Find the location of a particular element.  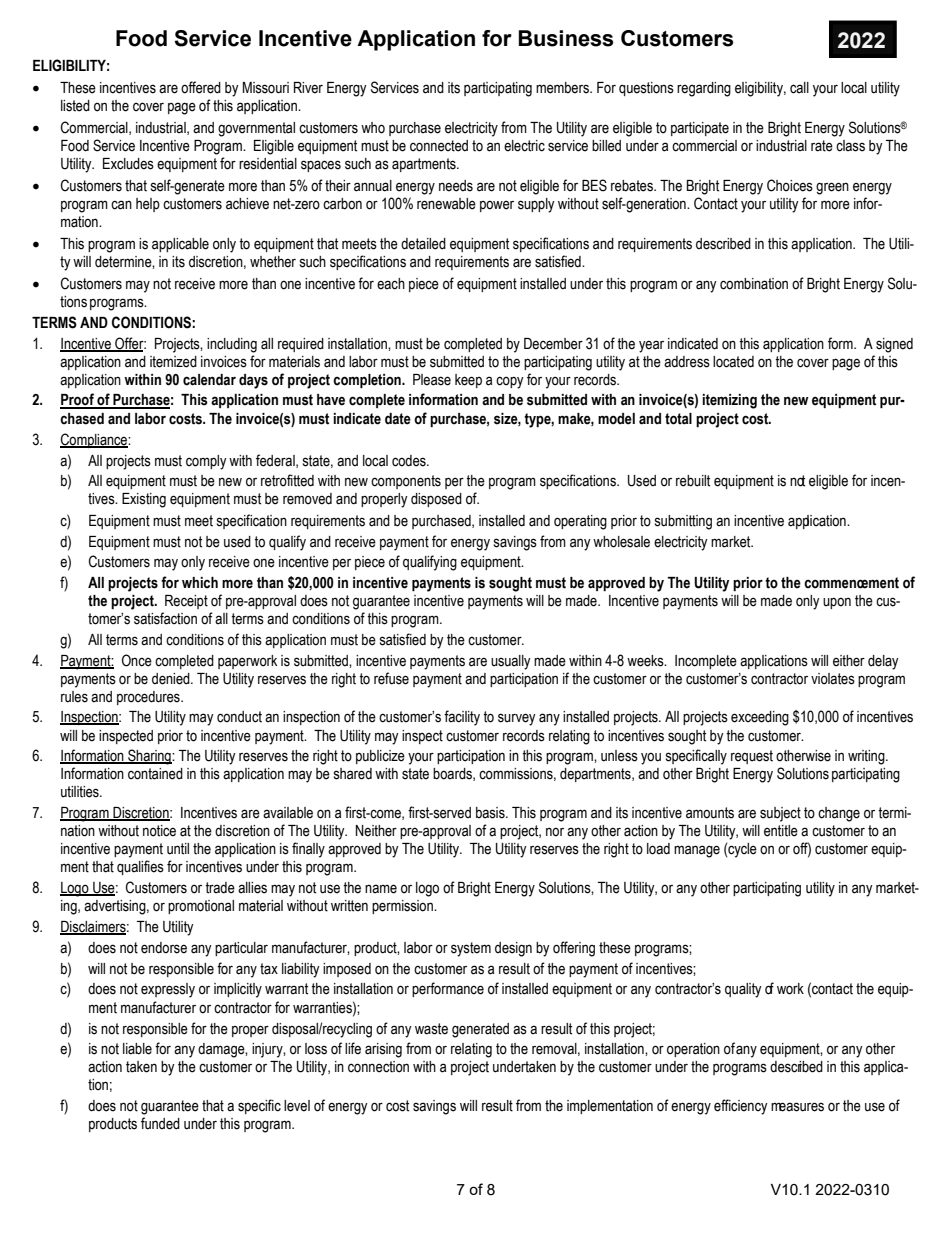

basis is located at coordinates (491, 813).
